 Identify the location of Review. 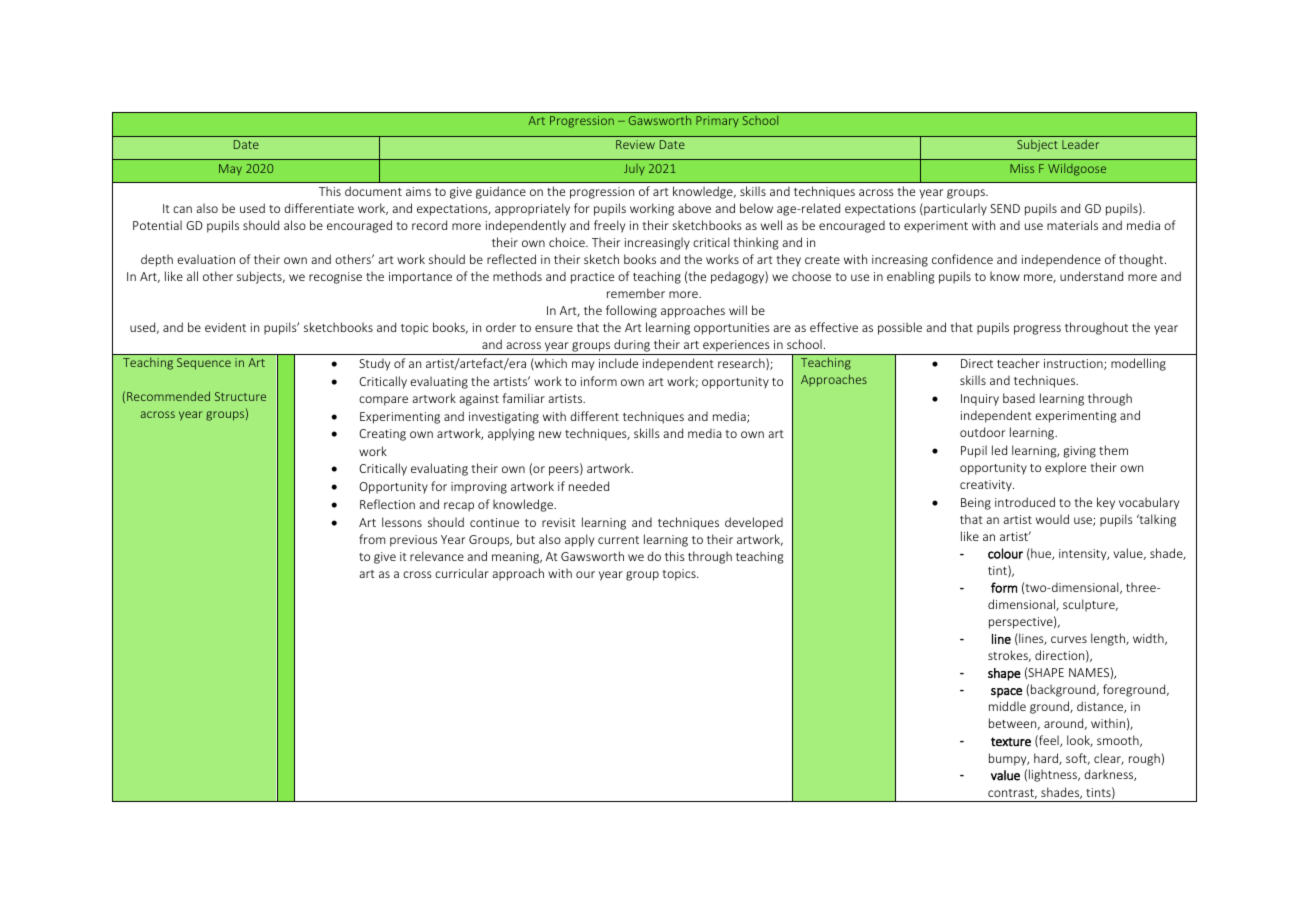
(635, 144).
